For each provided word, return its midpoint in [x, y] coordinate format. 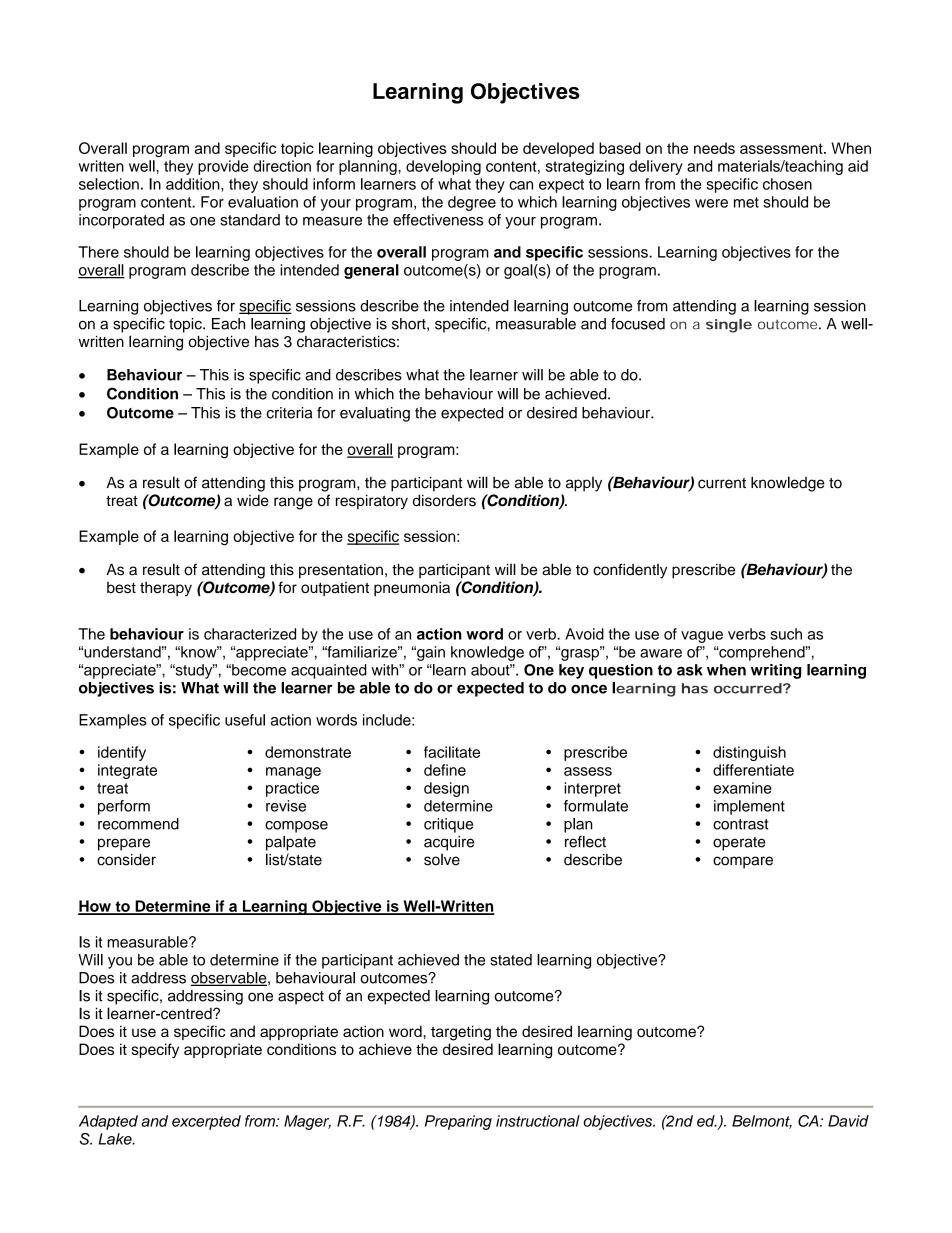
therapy [166, 589]
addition [194, 184]
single [729, 326]
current [722, 483]
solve [442, 860]
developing [443, 167]
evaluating [375, 414]
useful [245, 720]
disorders [444, 500]
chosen [787, 184]
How [95, 907]
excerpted [206, 1122]
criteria [289, 413]
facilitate [452, 752]
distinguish [749, 753]
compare [743, 862]
